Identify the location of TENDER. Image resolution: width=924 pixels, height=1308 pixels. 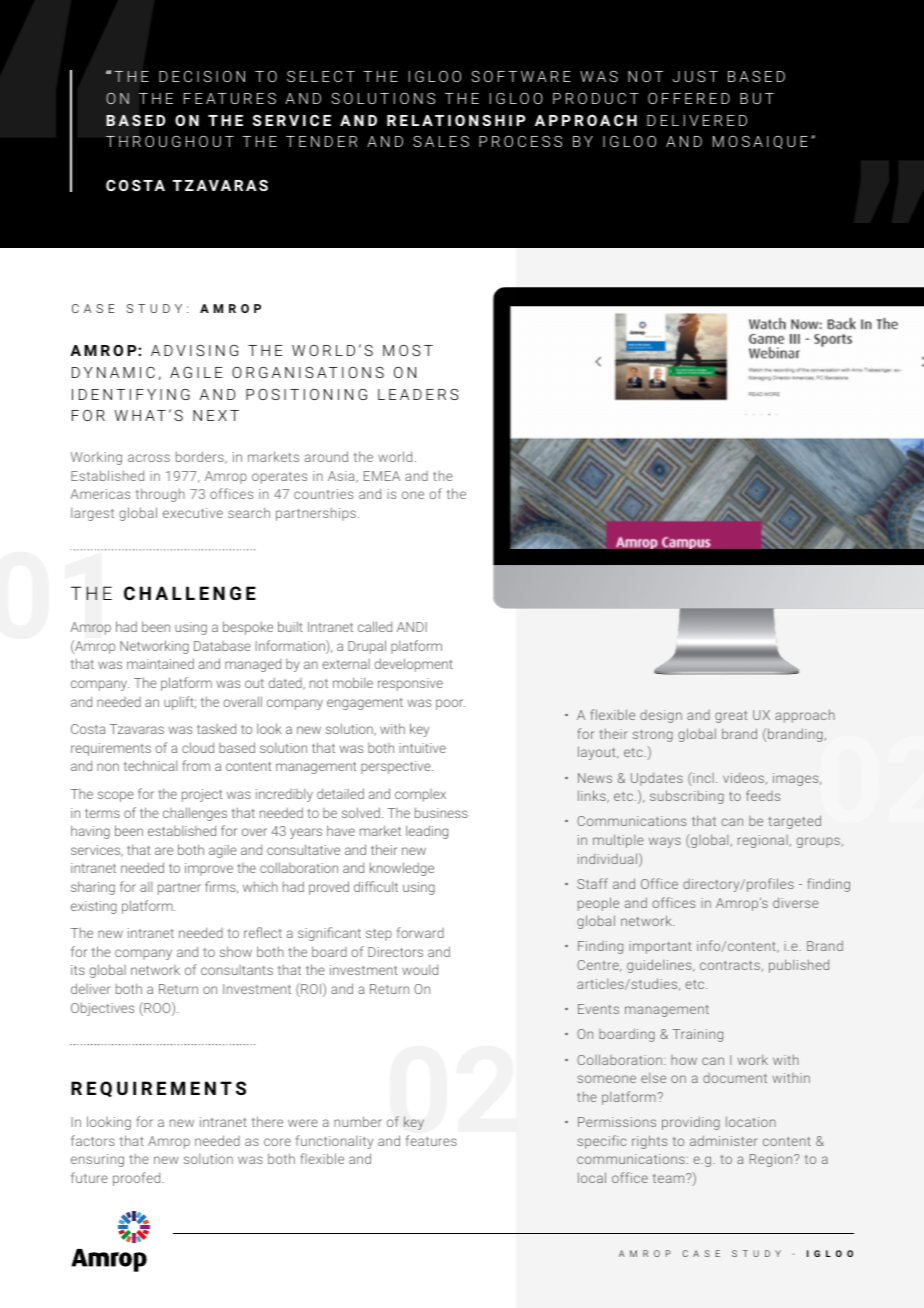
(322, 141).
